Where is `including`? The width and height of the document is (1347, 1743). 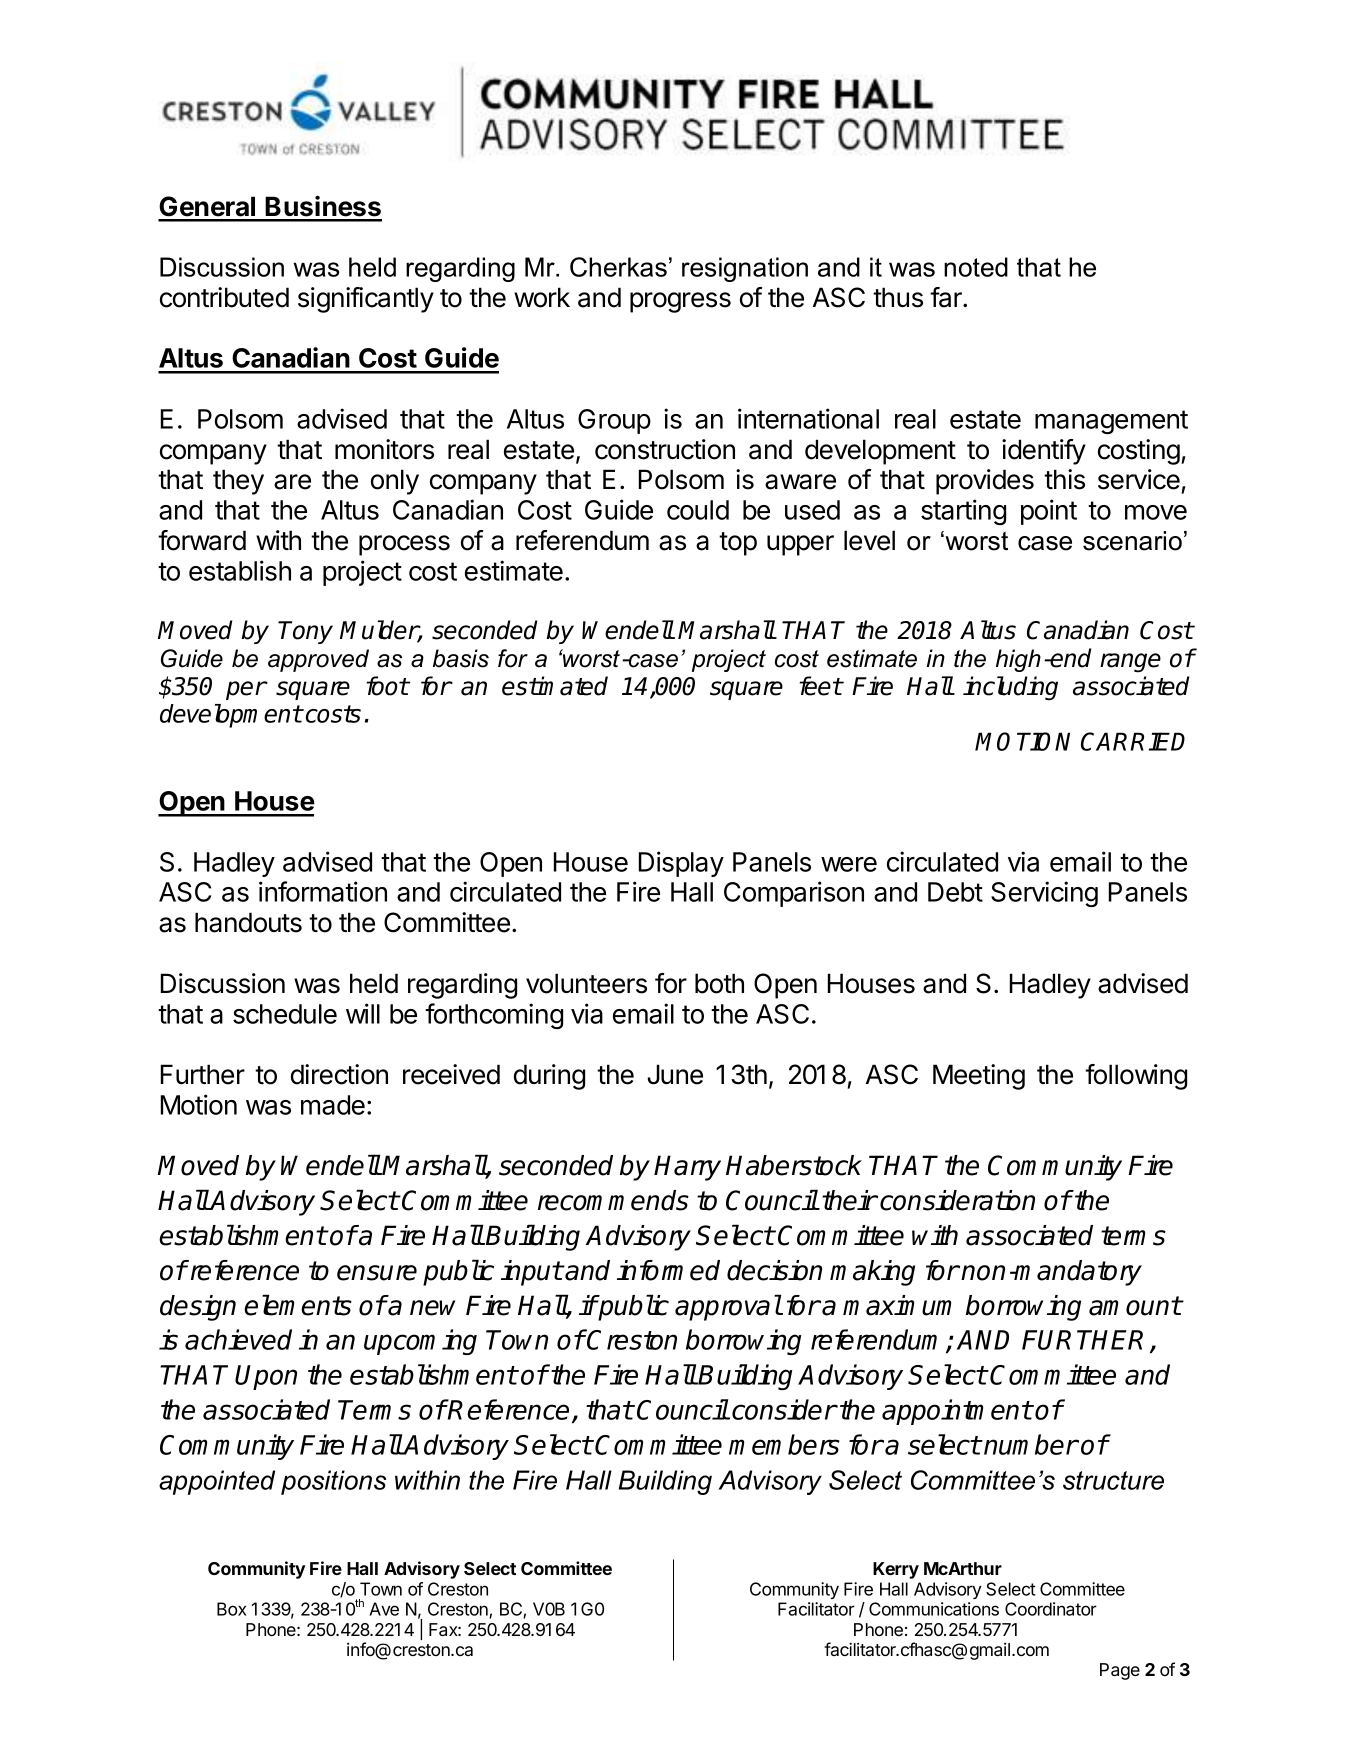 including is located at coordinates (1010, 688).
